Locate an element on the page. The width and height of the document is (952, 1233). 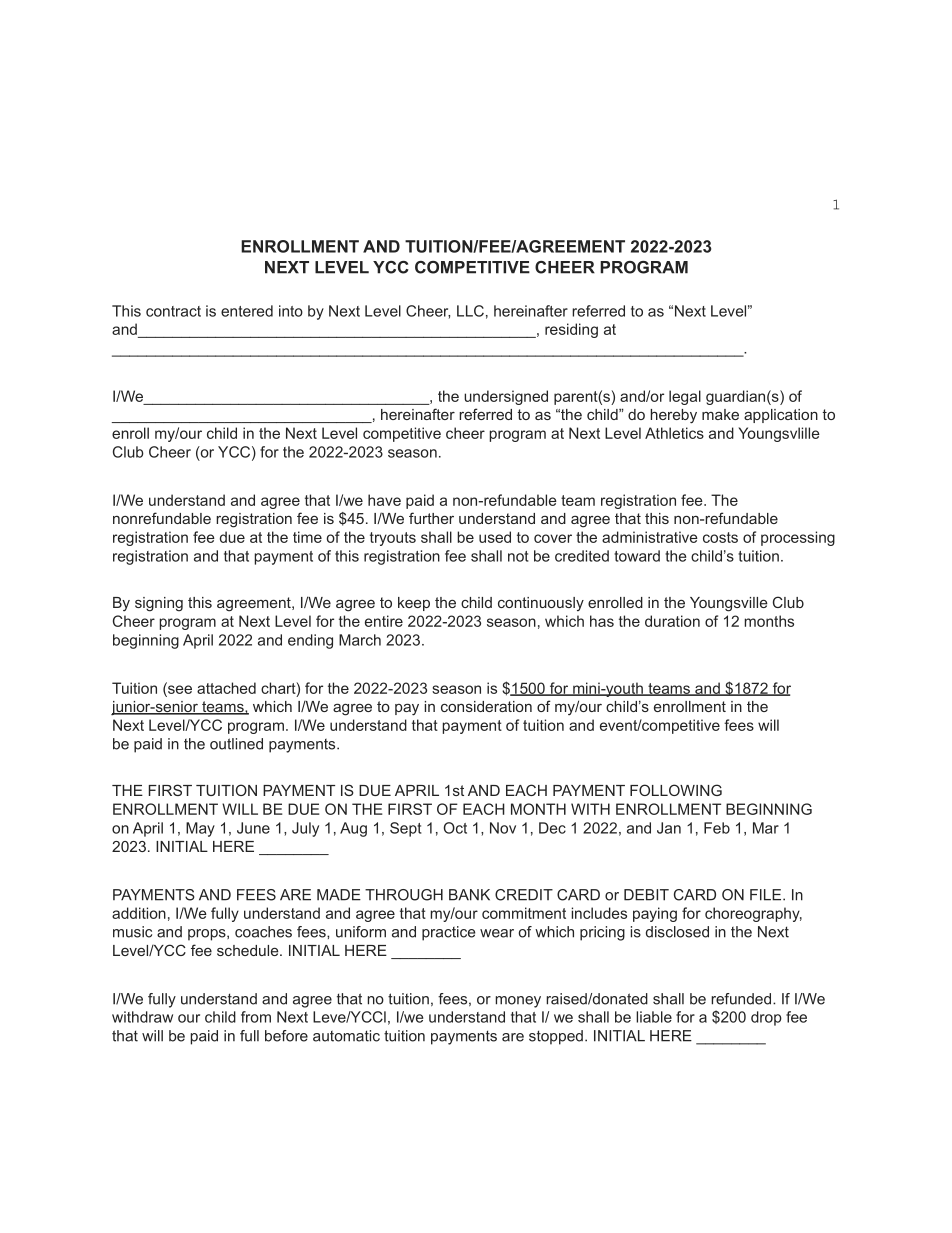
legal is located at coordinates (685, 397).
